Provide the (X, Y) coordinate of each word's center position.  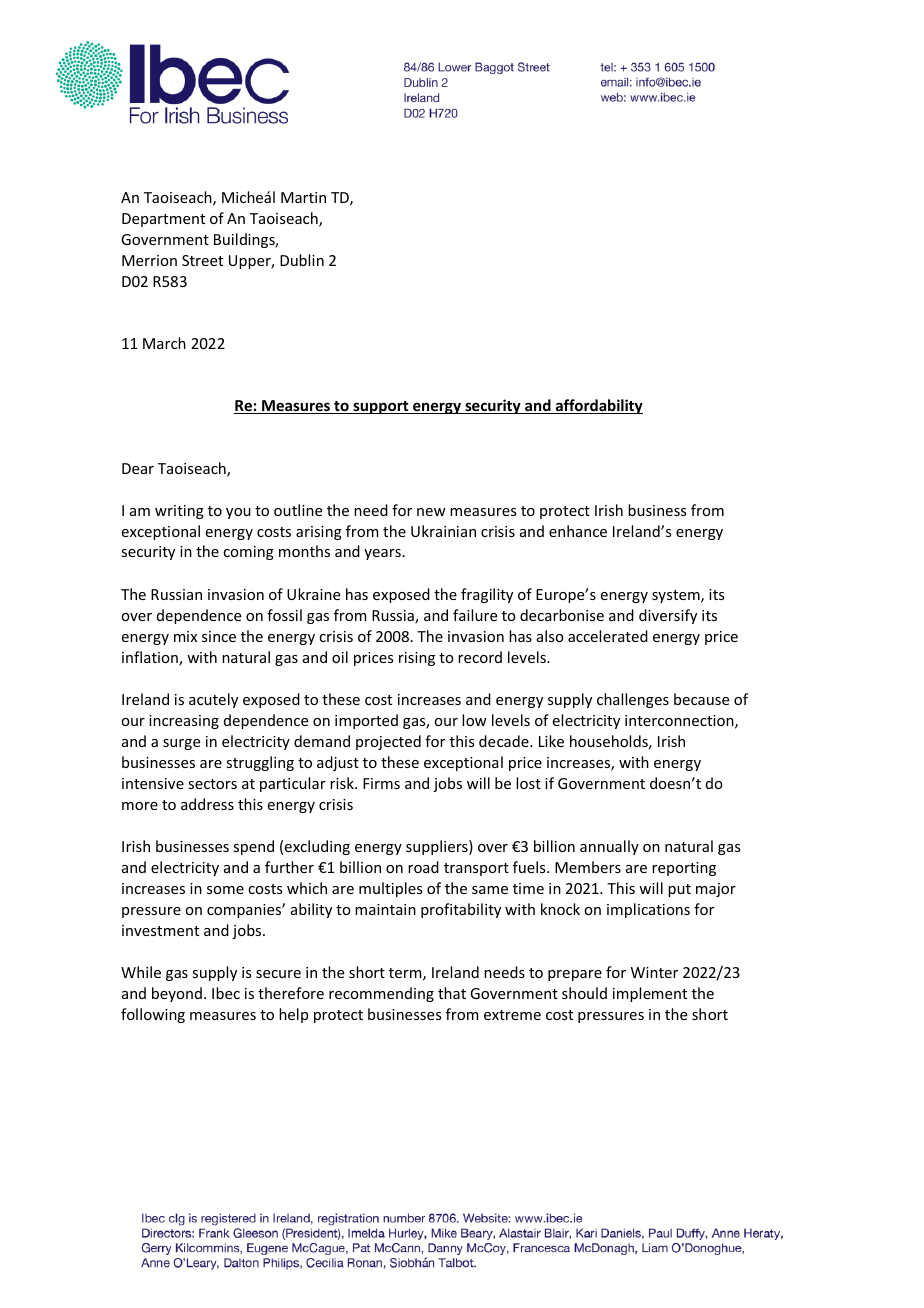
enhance (578, 531)
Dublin (302, 260)
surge (181, 744)
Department (163, 220)
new (431, 512)
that (452, 993)
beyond (177, 994)
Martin (303, 197)
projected (388, 742)
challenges (633, 700)
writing (179, 512)
